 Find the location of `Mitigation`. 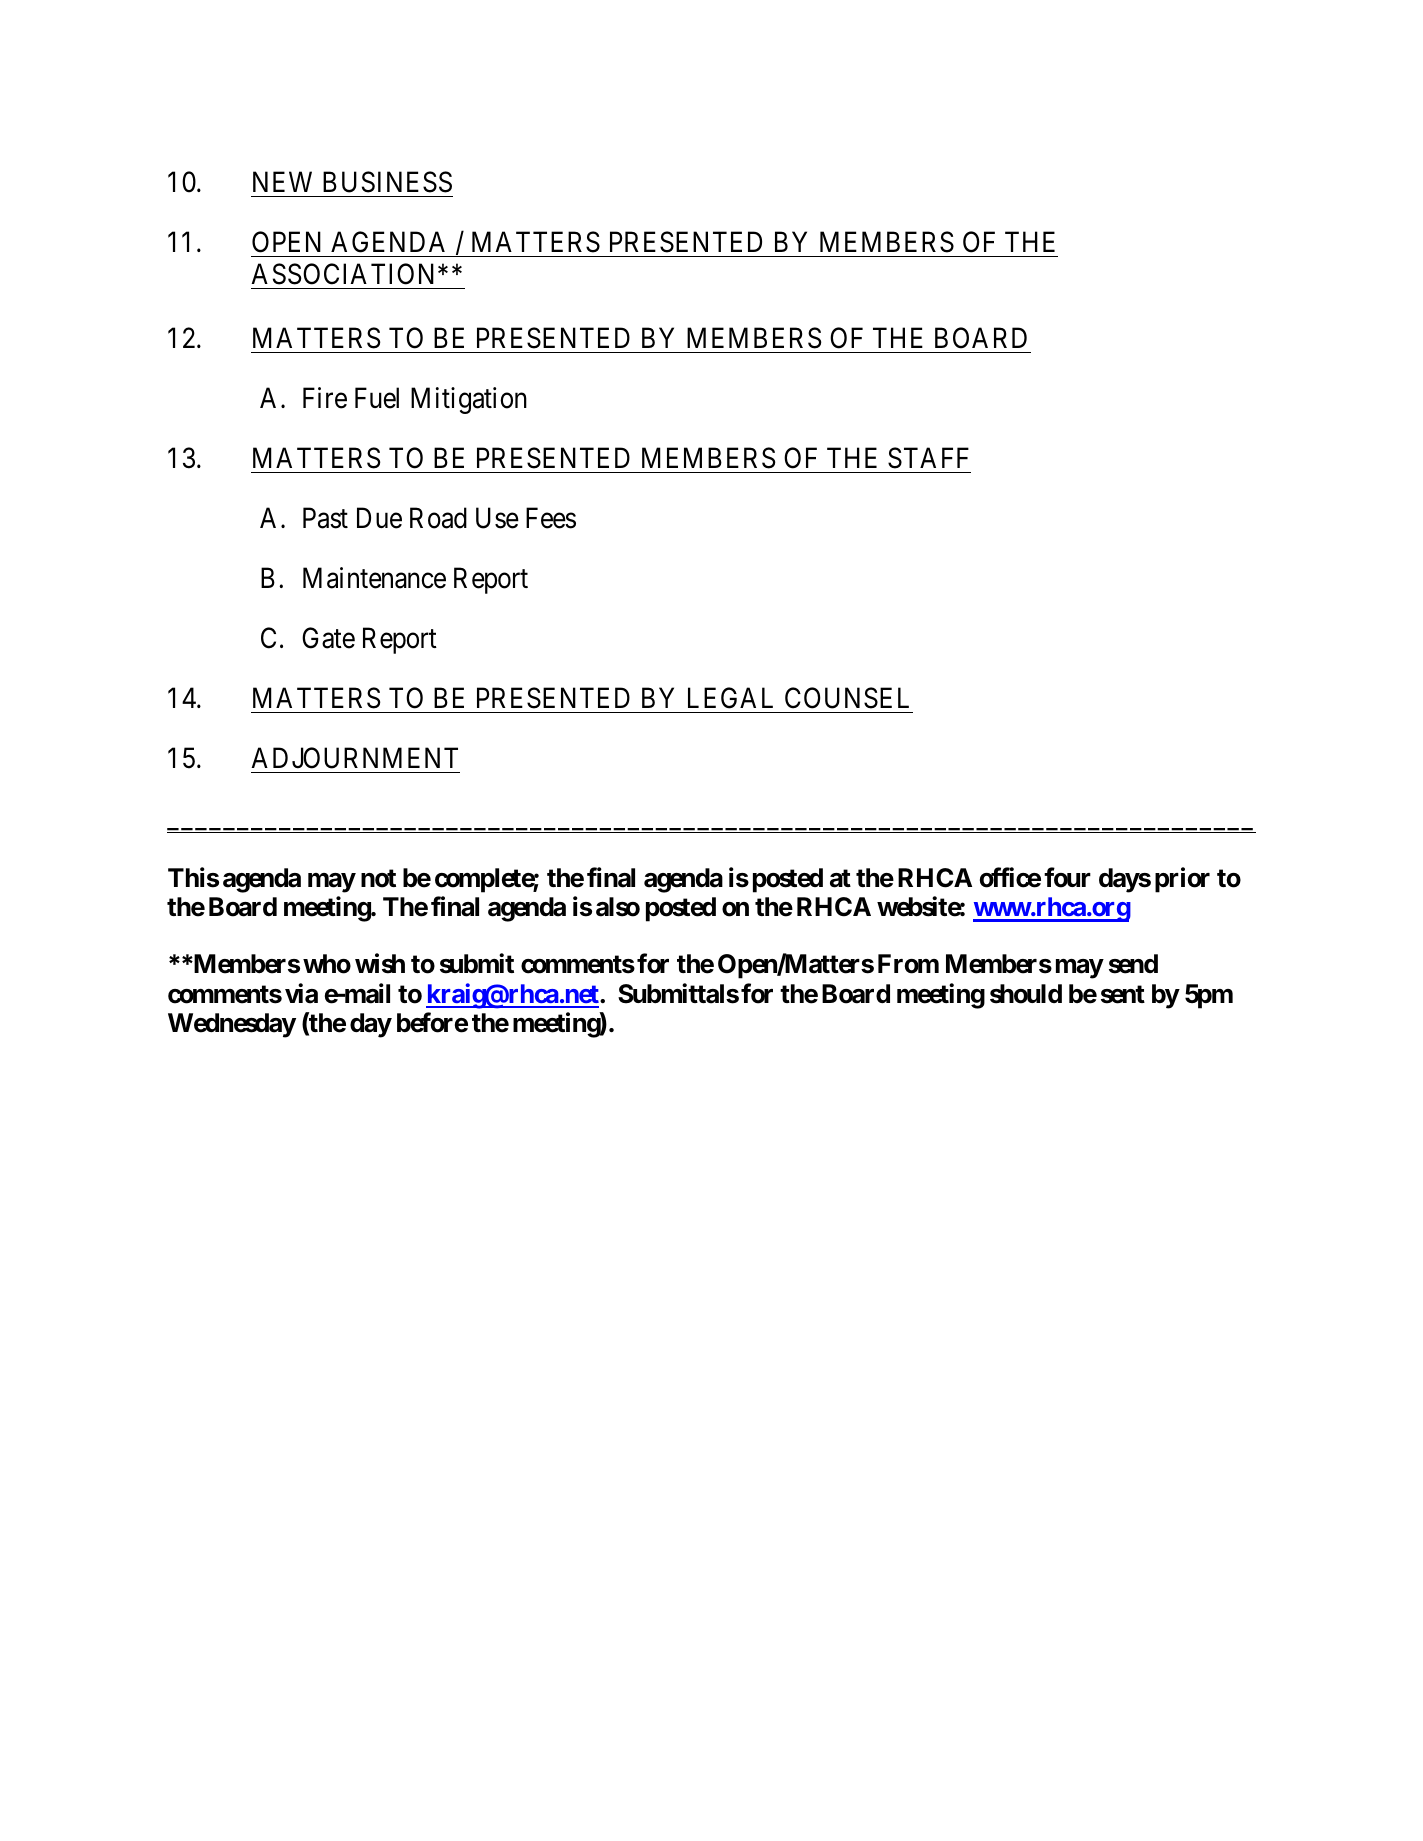

Mitigation is located at coordinates (469, 400).
